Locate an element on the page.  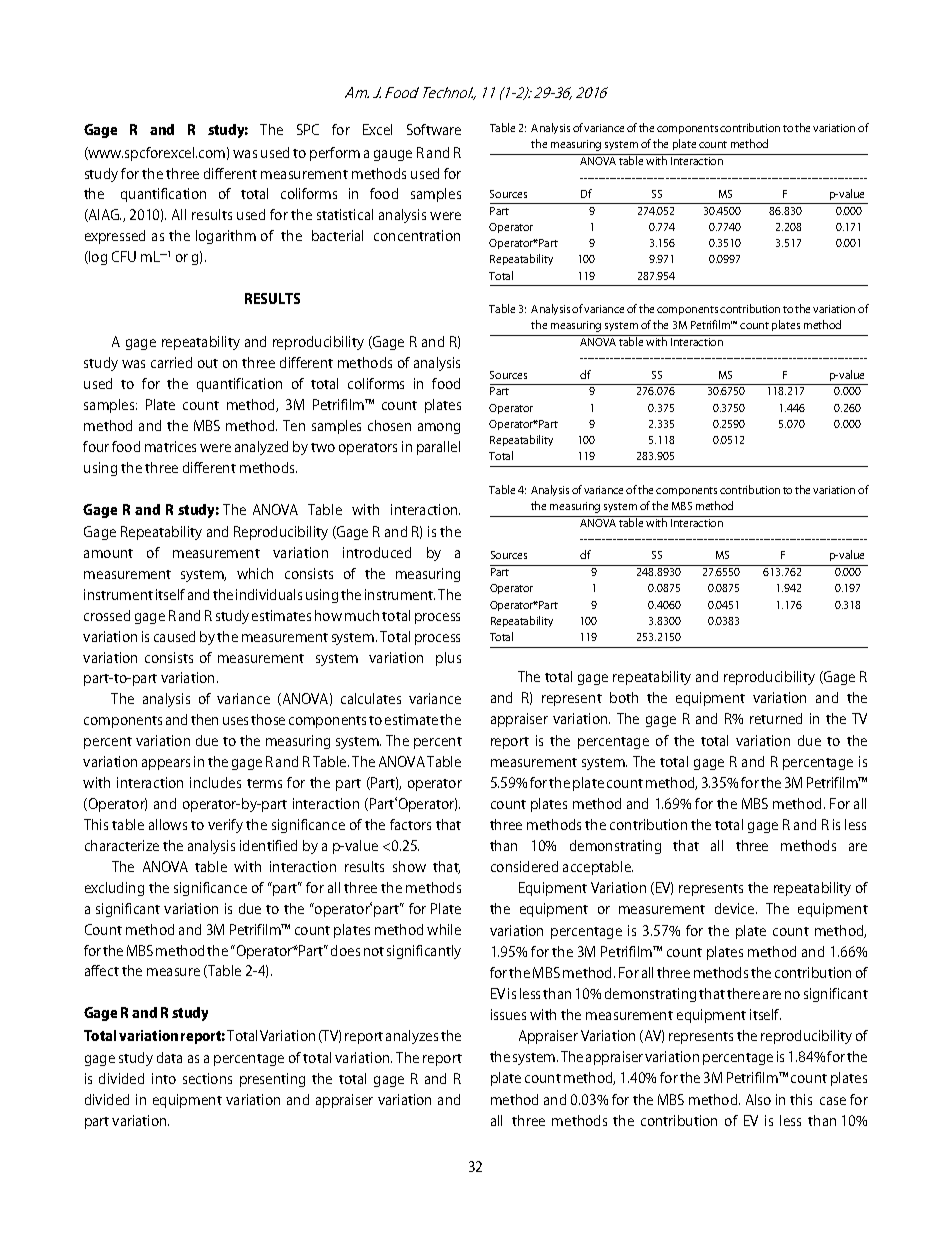
plus is located at coordinates (448, 659).
